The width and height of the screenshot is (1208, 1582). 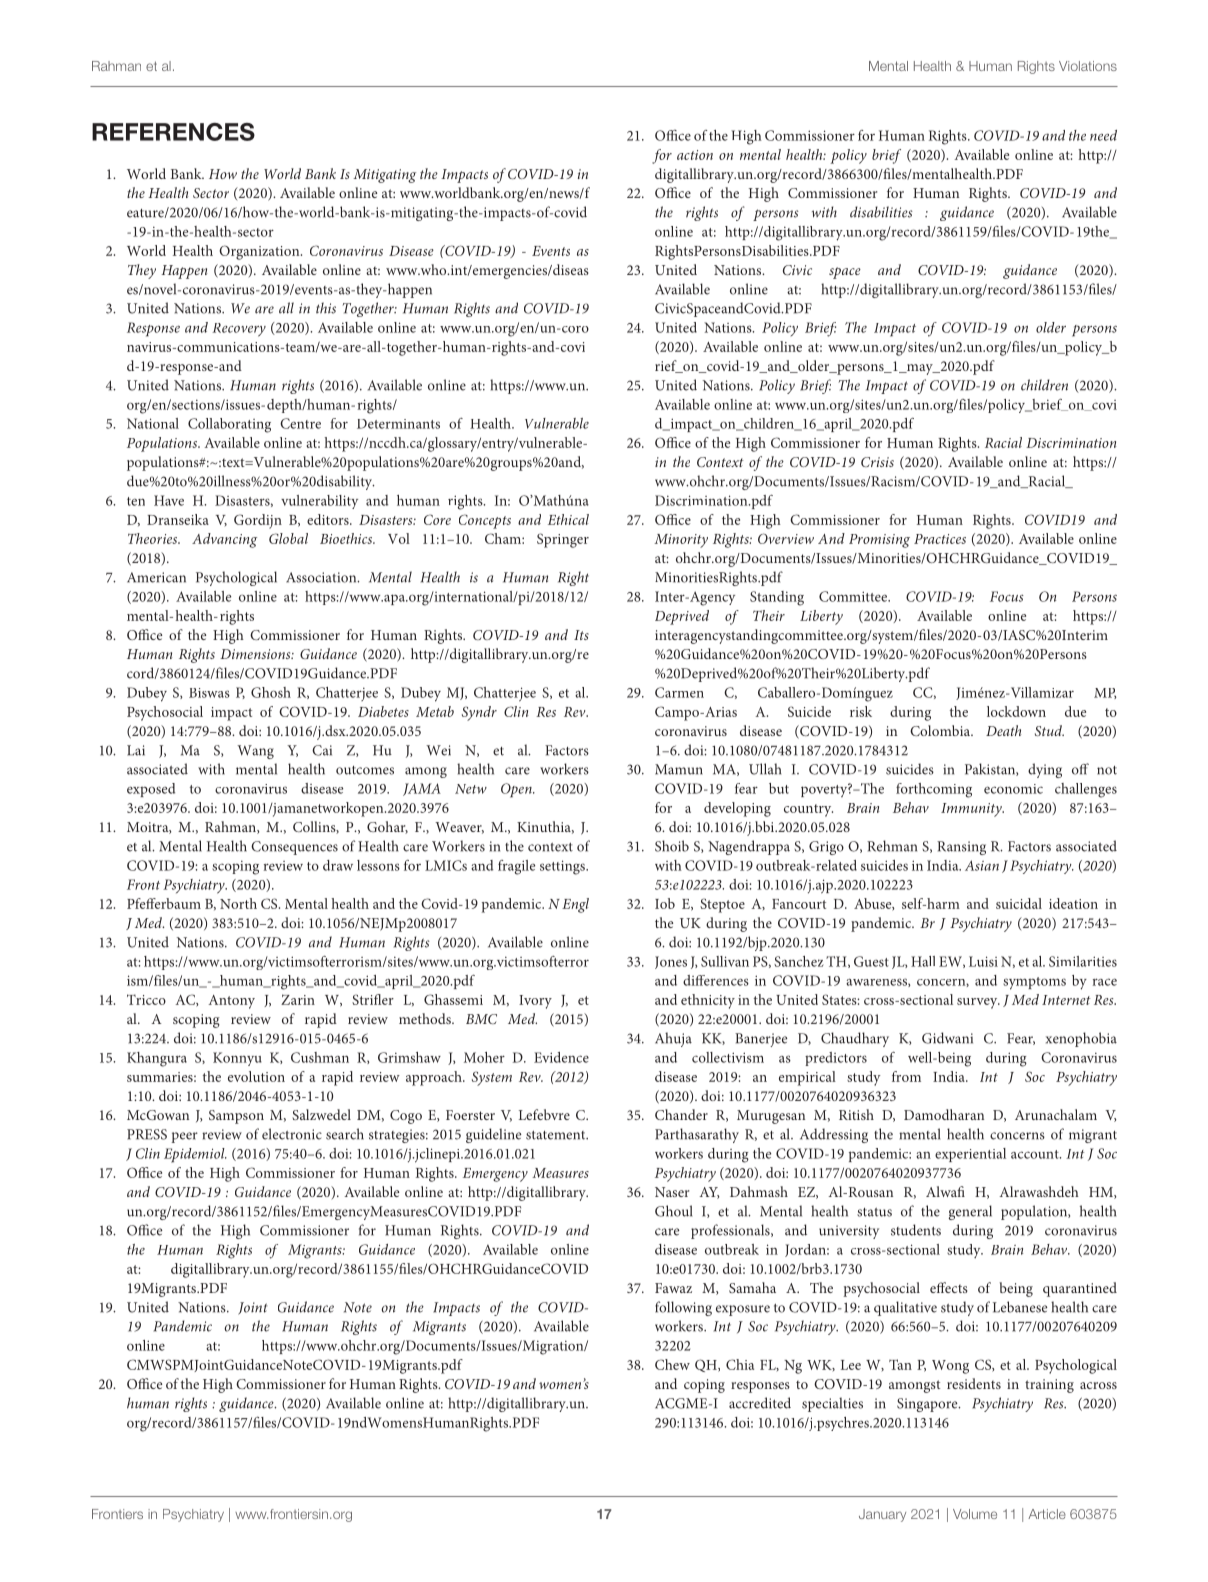 What do you see at coordinates (563, 867) in the screenshot?
I see `settings` at bounding box center [563, 867].
